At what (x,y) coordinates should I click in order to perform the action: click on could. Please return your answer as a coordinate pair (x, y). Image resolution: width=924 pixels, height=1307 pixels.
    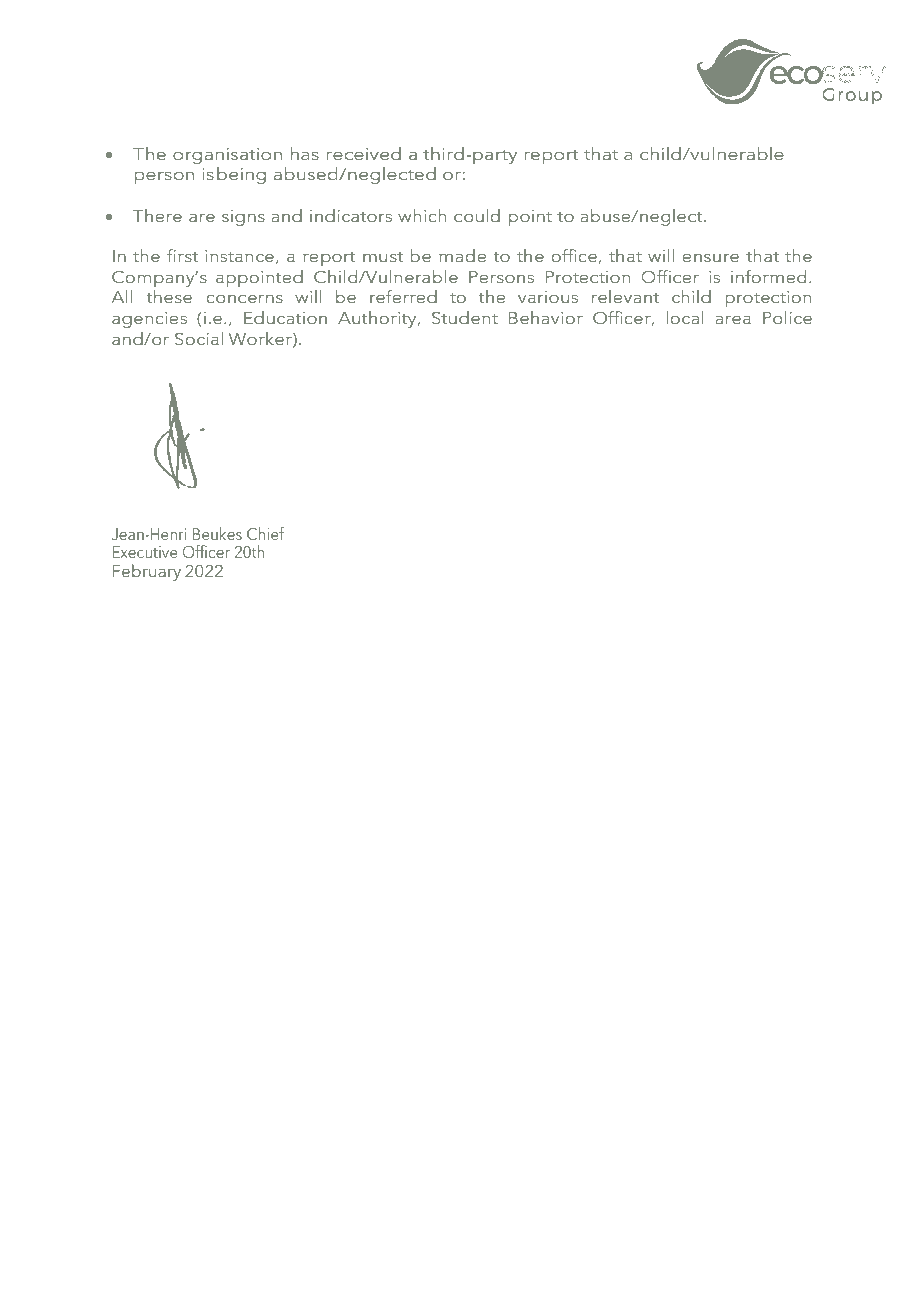
    Looking at the image, I should click on (477, 215).
